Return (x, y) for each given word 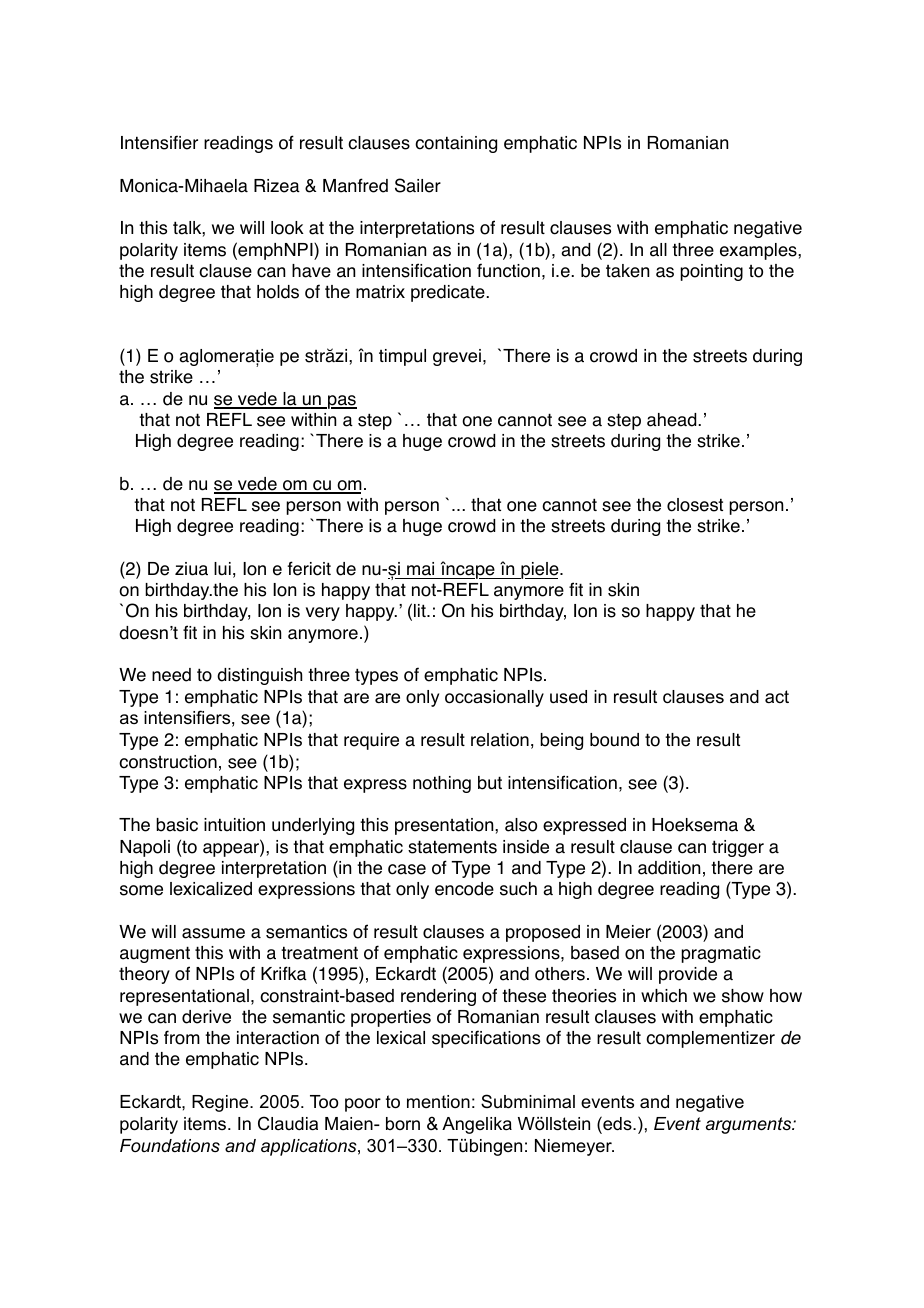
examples (759, 251)
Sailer (418, 185)
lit (421, 610)
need (171, 675)
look (287, 228)
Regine (221, 1103)
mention (438, 1101)
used (568, 697)
